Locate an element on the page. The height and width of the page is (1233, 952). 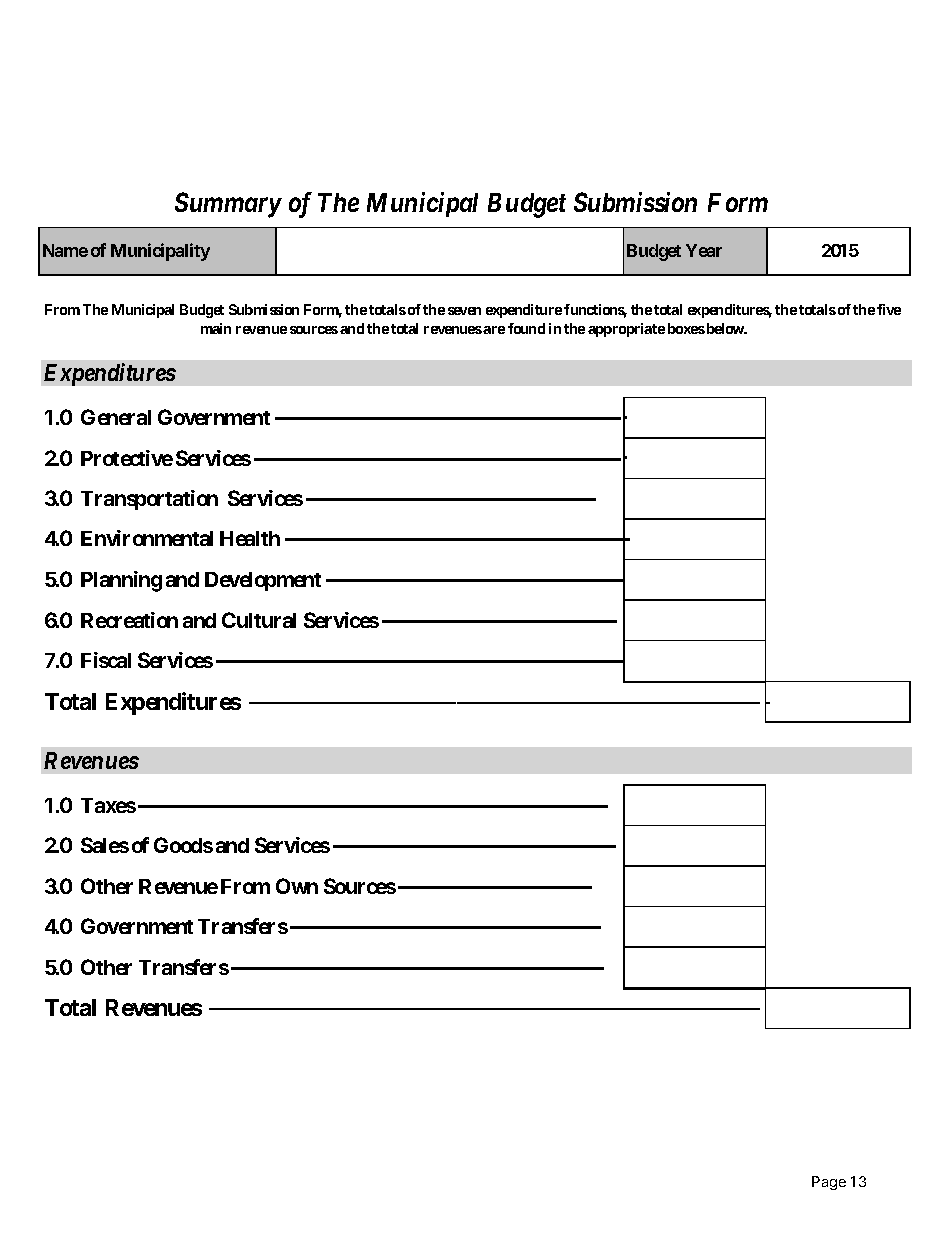
Environmental is located at coordinates (147, 538).
